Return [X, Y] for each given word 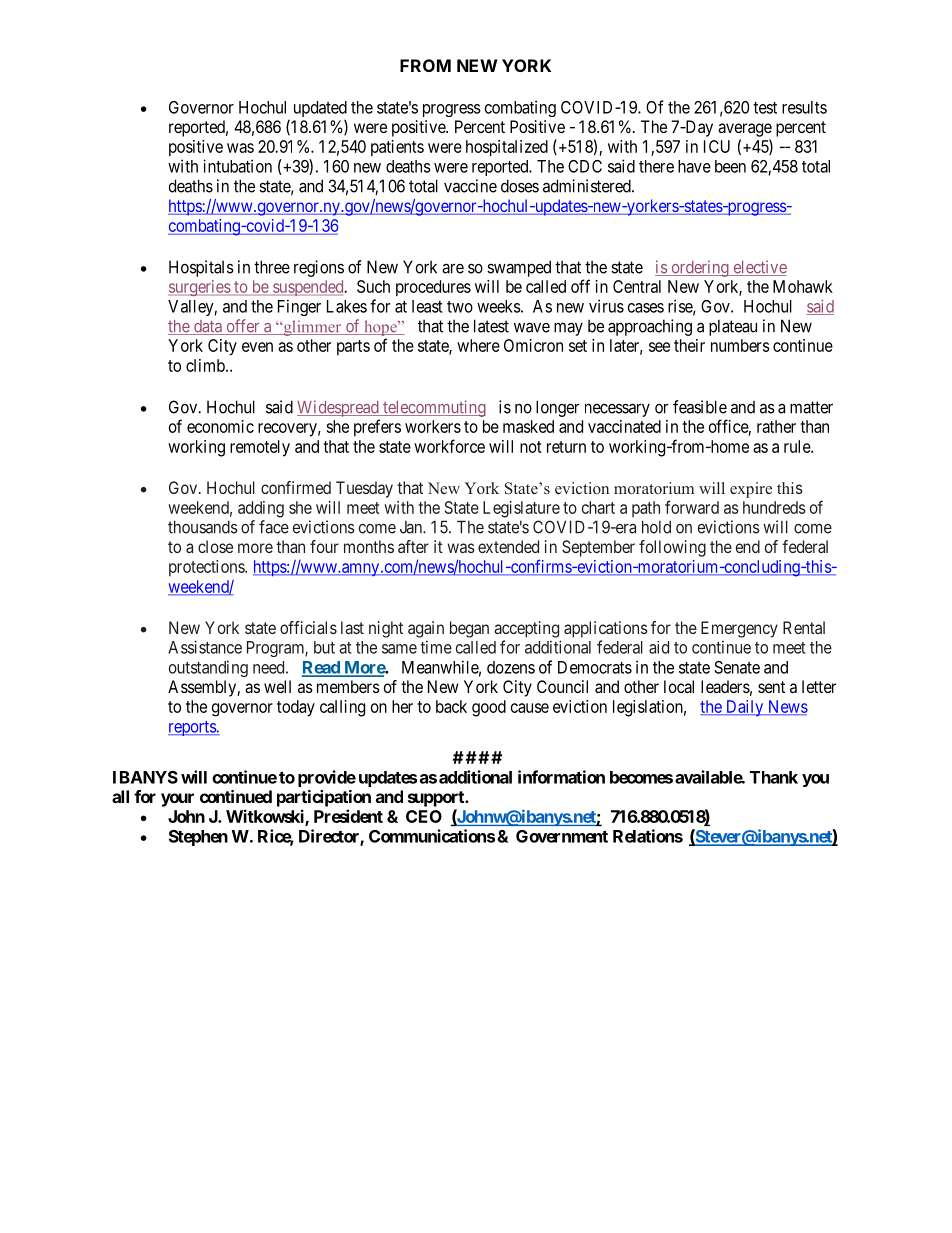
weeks [499, 306]
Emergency [739, 629]
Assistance [205, 647]
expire [751, 490]
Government [562, 836]
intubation [237, 166]
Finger [299, 307]
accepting [526, 629]
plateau [733, 327]
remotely [260, 448]
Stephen [198, 838]
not [531, 447]
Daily [744, 708]
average [745, 130]
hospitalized [507, 148]
